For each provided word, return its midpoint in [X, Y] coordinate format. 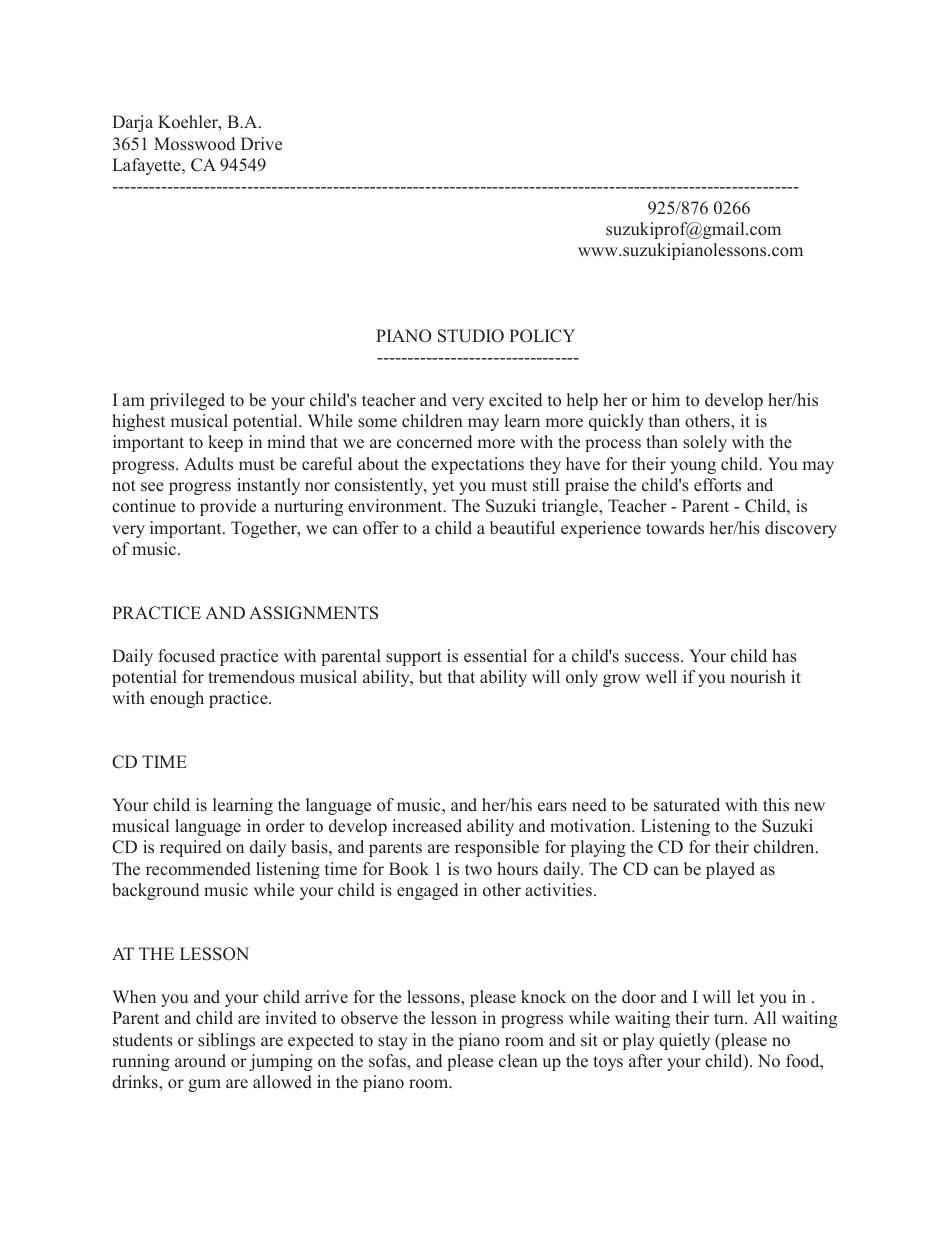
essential [495, 656]
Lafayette [148, 166]
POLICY [542, 336]
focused [186, 656]
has [784, 656]
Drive [261, 144]
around [200, 1061]
